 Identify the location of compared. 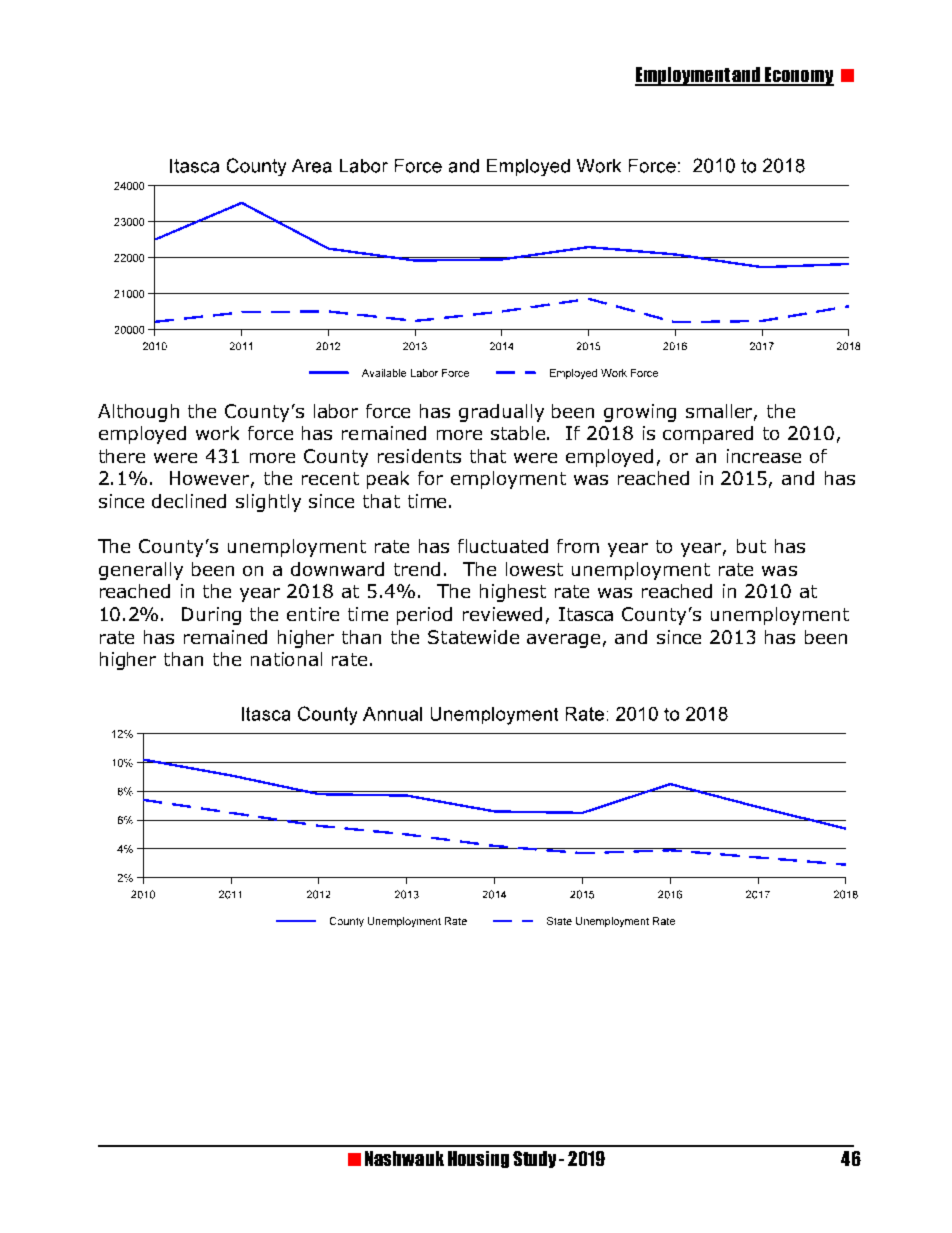
(708, 435).
